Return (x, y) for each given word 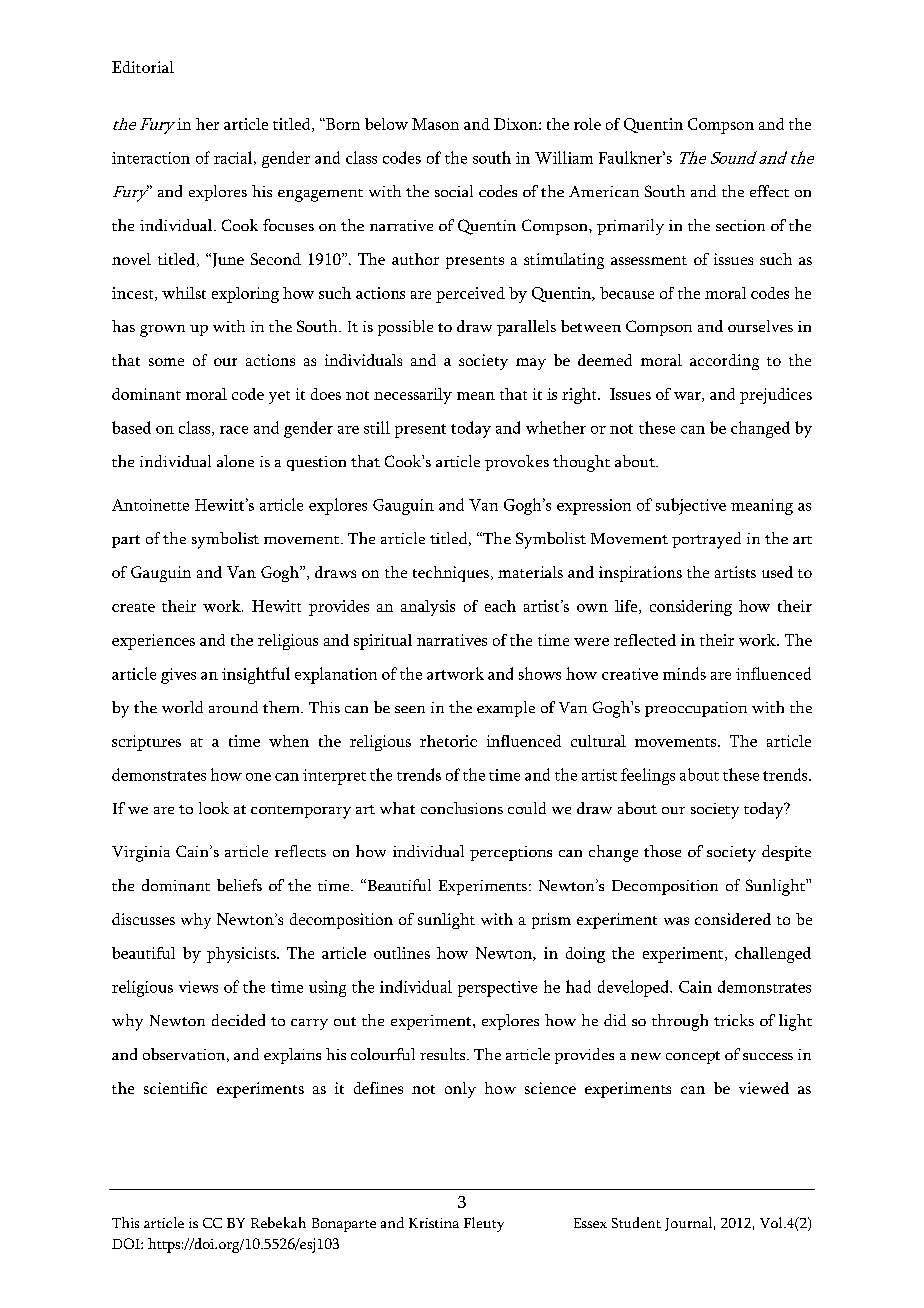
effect (769, 191)
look (214, 808)
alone (235, 461)
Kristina (434, 1223)
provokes (517, 463)
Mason (435, 124)
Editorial (143, 67)
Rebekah (278, 1222)
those (662, 851)
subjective (691, 506)
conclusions (462, 808)
